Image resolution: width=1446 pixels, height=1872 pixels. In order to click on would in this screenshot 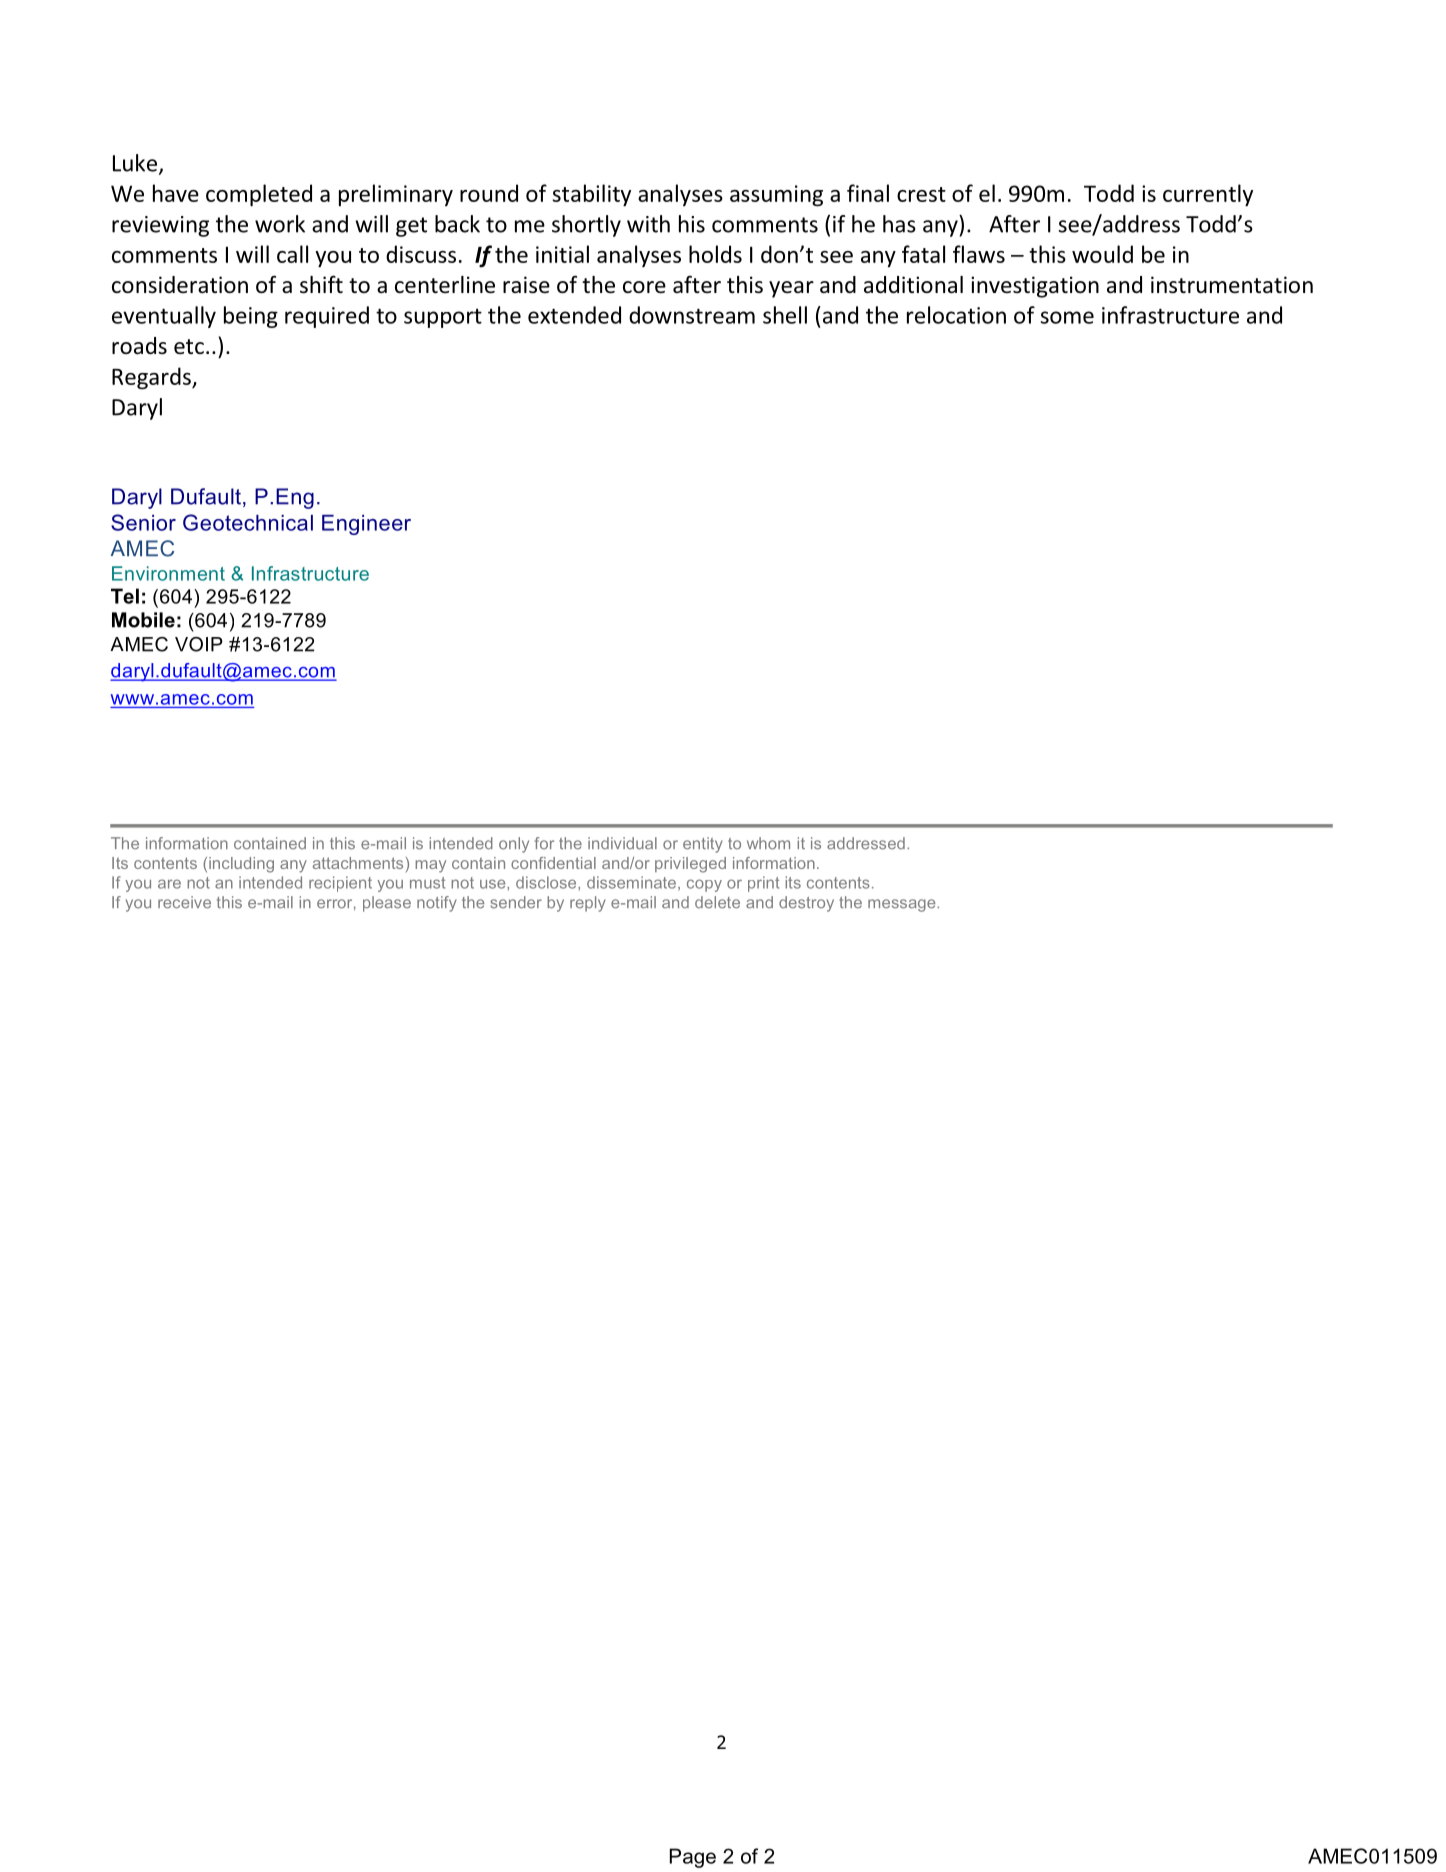, I will do `click(1102, 254)`.
